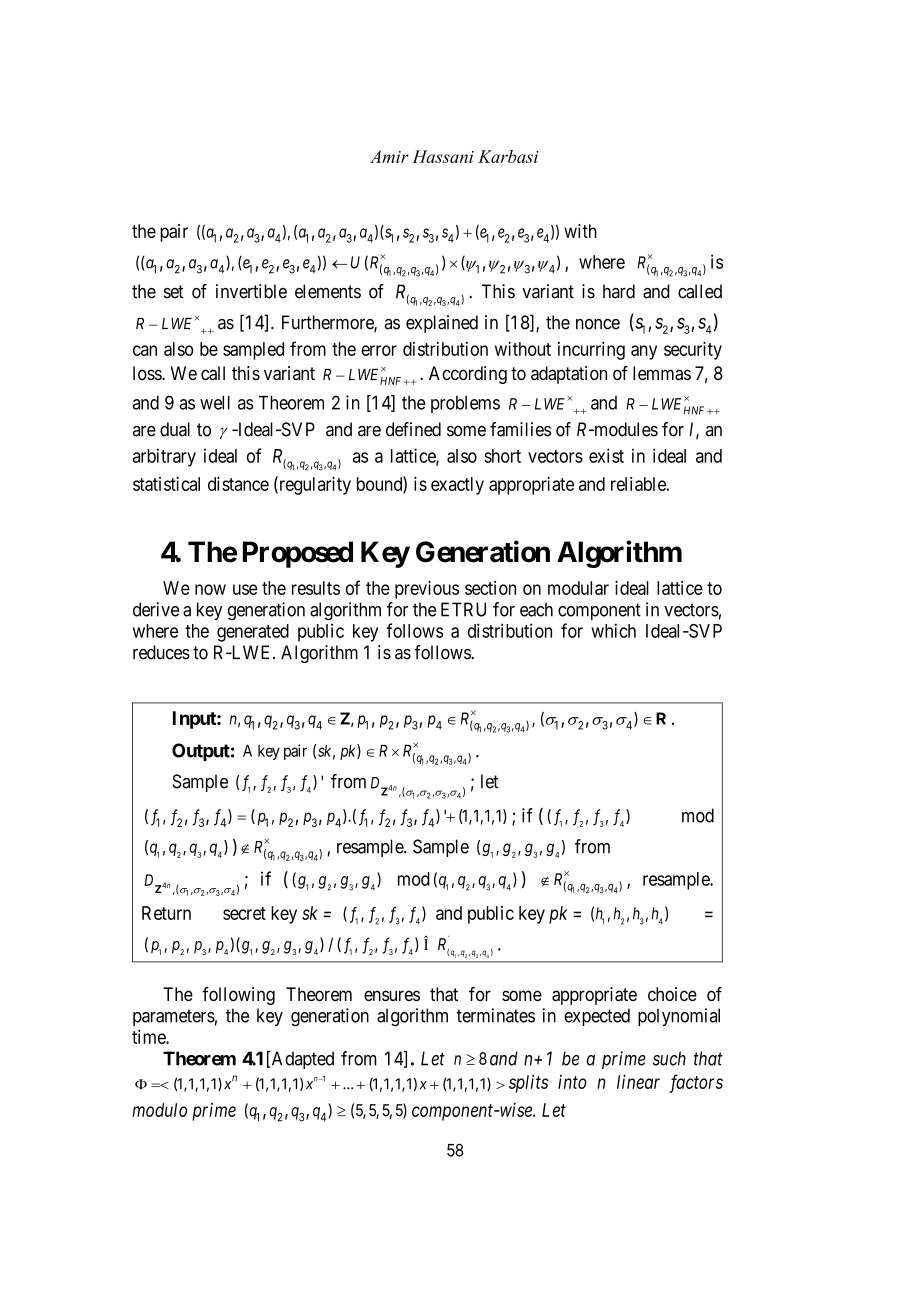  Describe the element at coordinates (613, 630) in the page. I see `which` at that location.
